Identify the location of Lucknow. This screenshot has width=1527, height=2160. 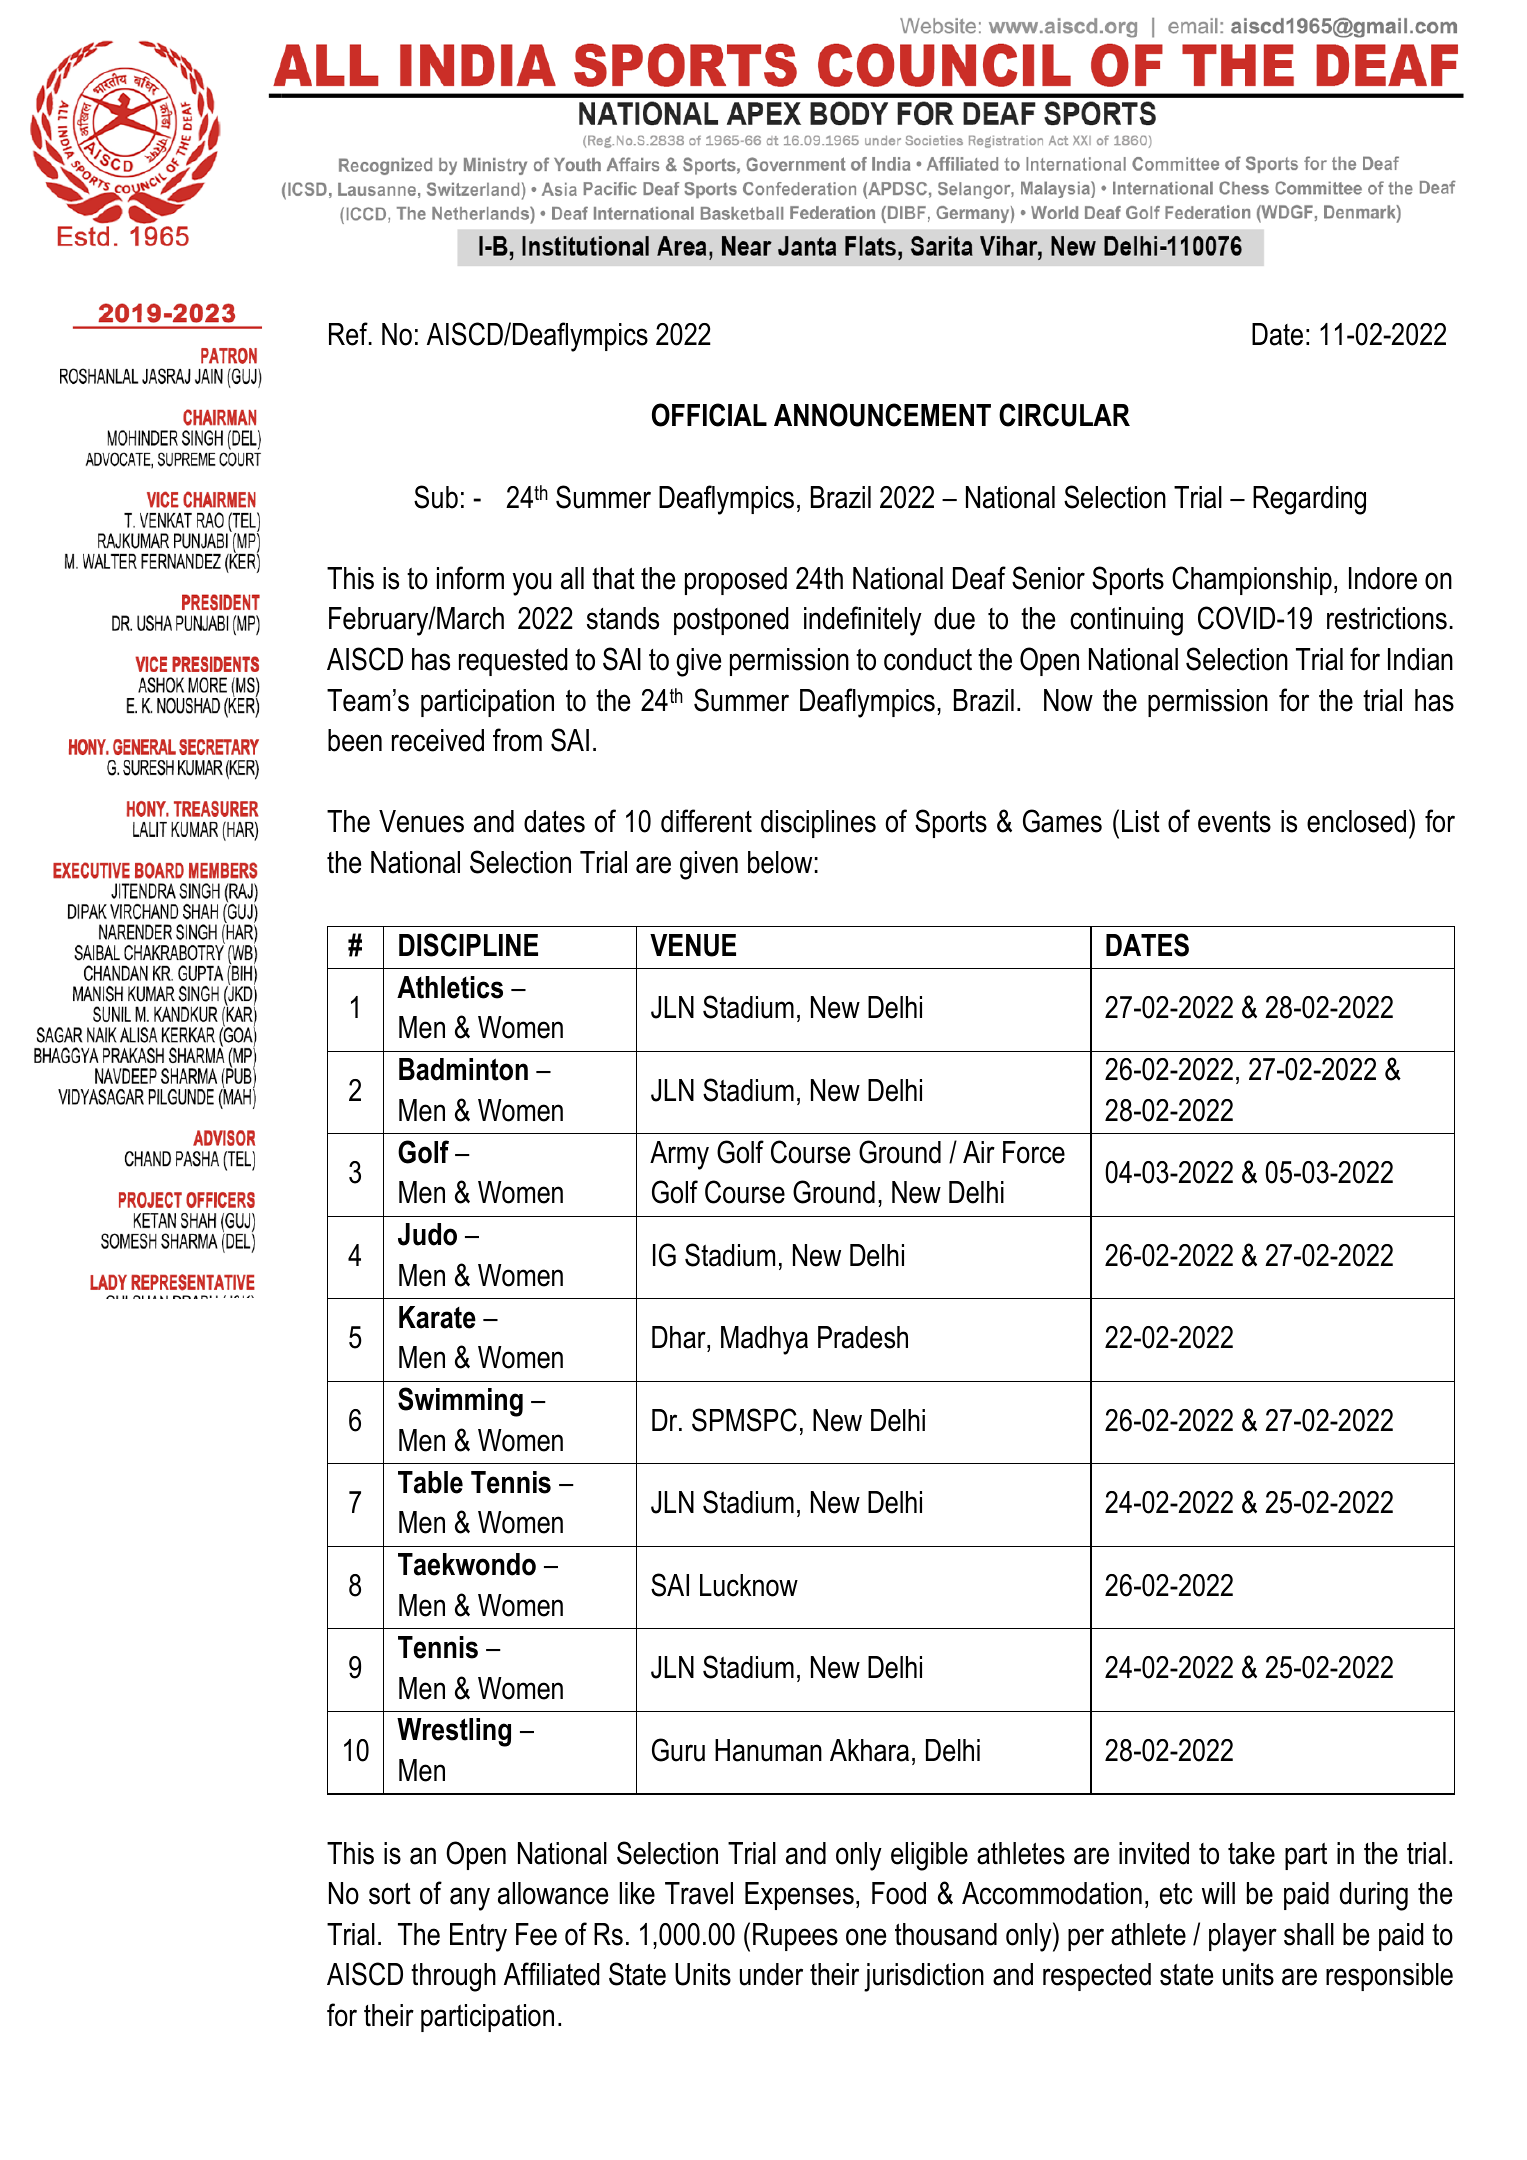
(749, 1585).
